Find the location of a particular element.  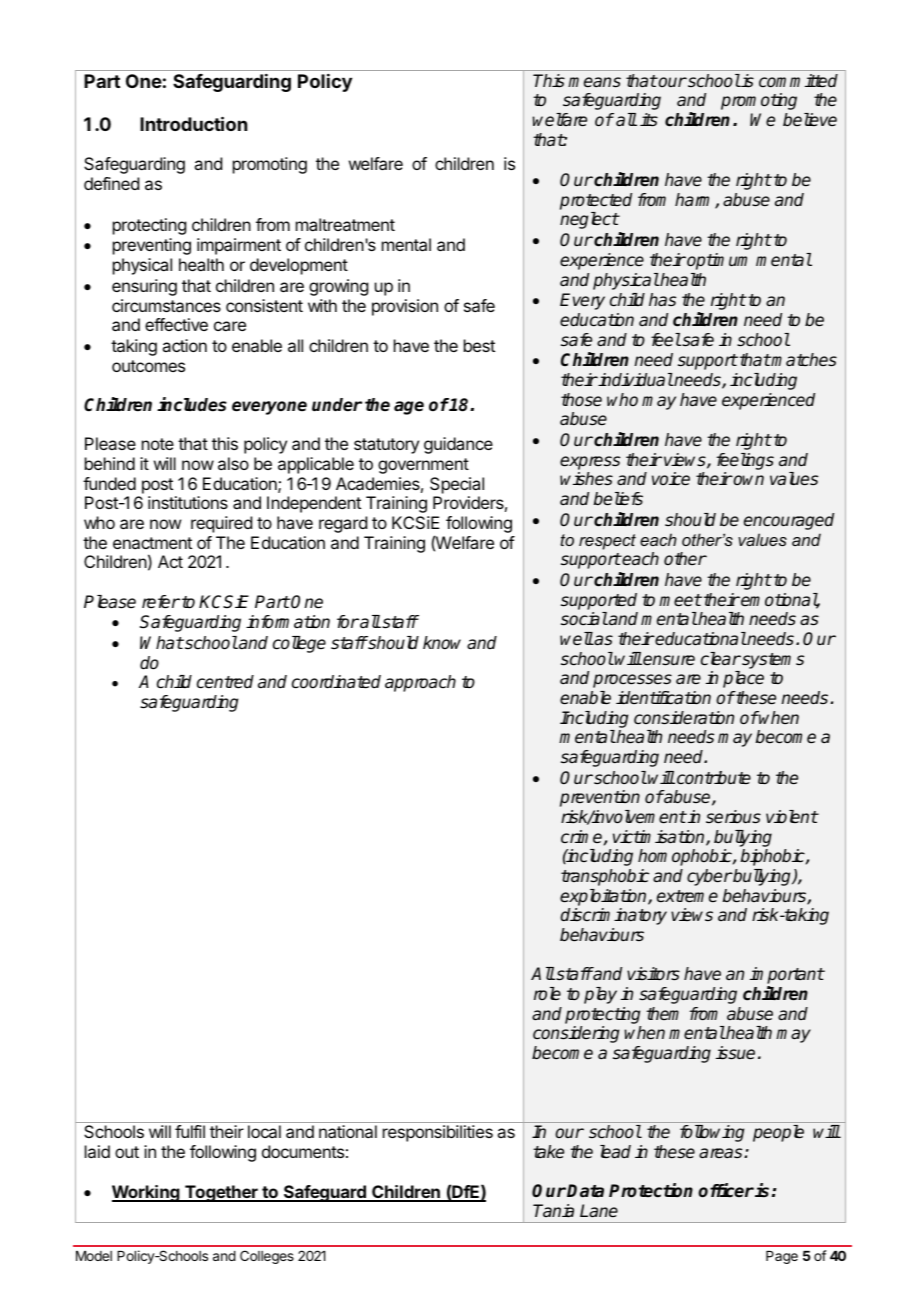

best is located at coordinates (479, 345).
